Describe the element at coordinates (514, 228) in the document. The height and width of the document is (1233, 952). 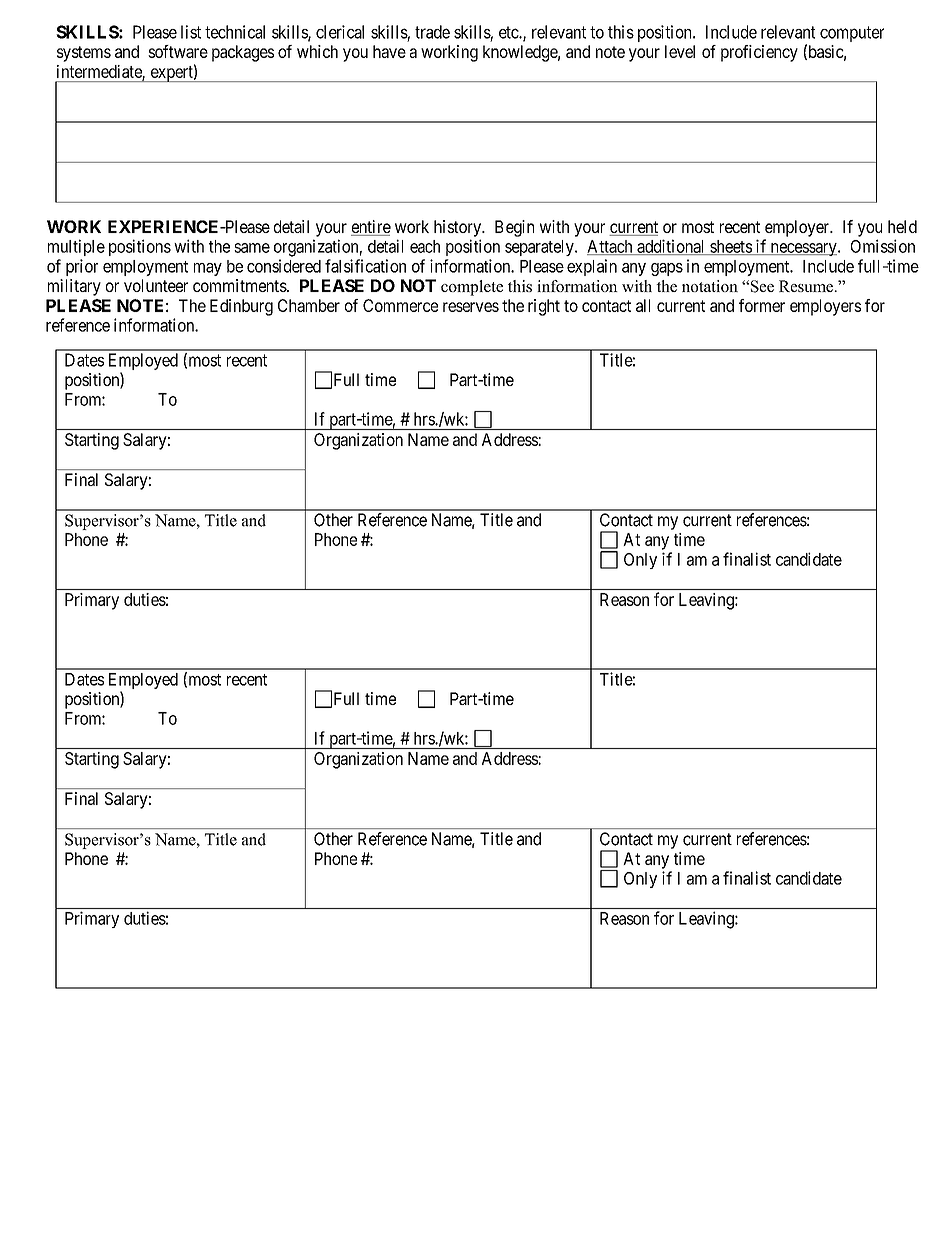
I see `Begin` at that location.
